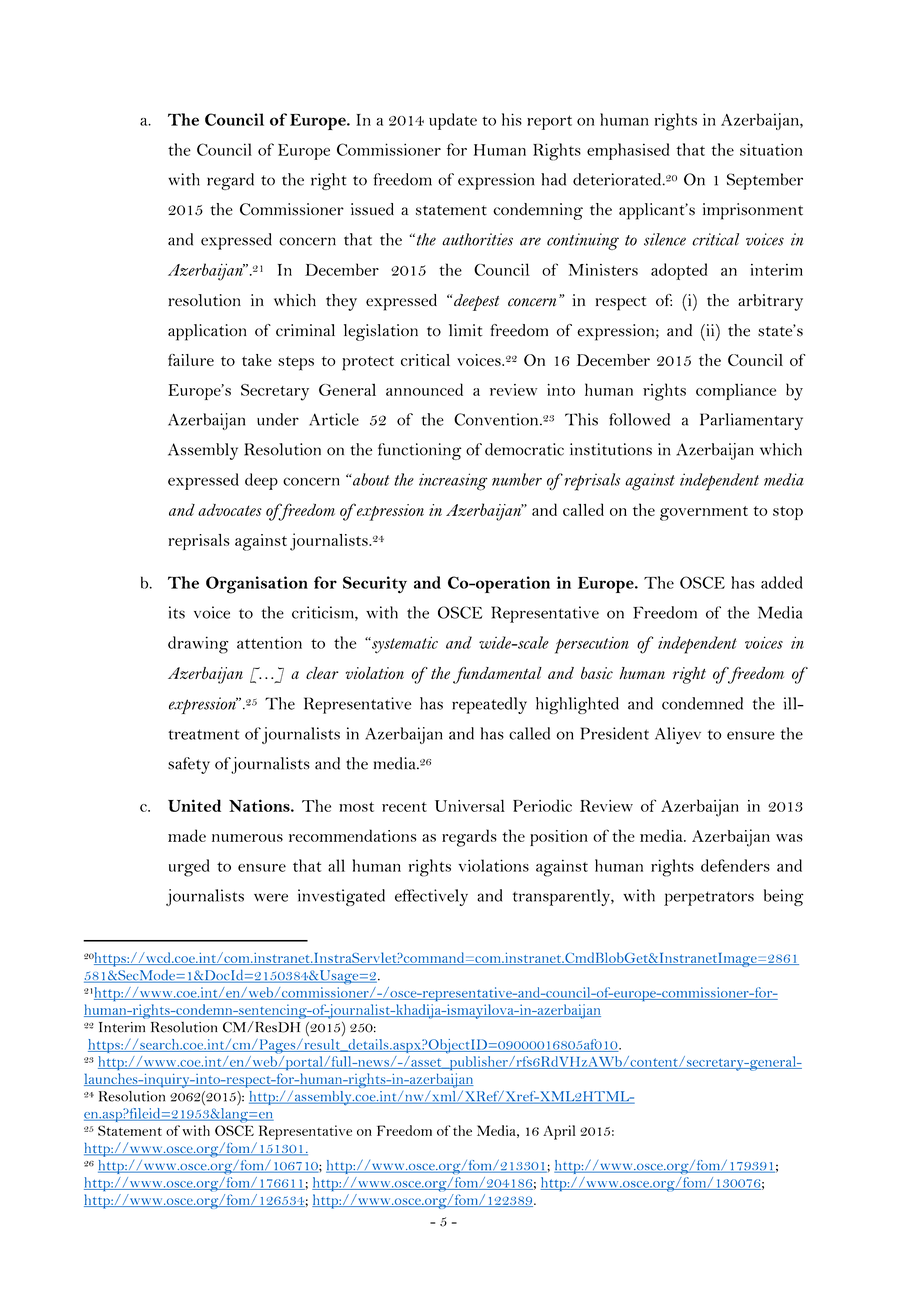 Image resolution: width=924 pixels, height=1308 pixels. What do you see at coordinates (704, 513) in the screenshot?
I see `government` at bounding box center [704, 513].
